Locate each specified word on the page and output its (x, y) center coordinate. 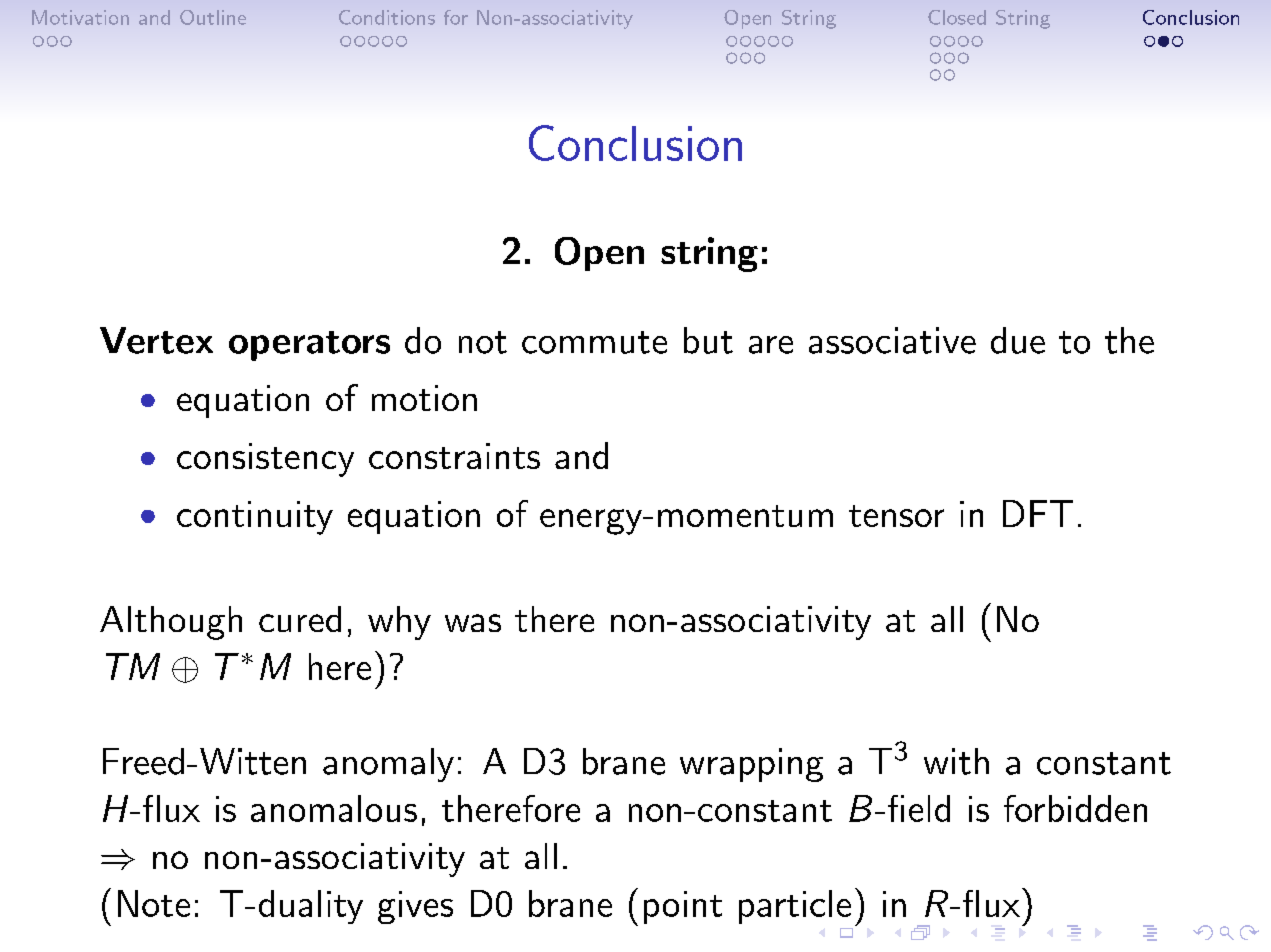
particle (795, 907)
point (683, 907)
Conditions (387, 17)
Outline (213, 17)
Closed (957, 17)
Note (154, 903)
